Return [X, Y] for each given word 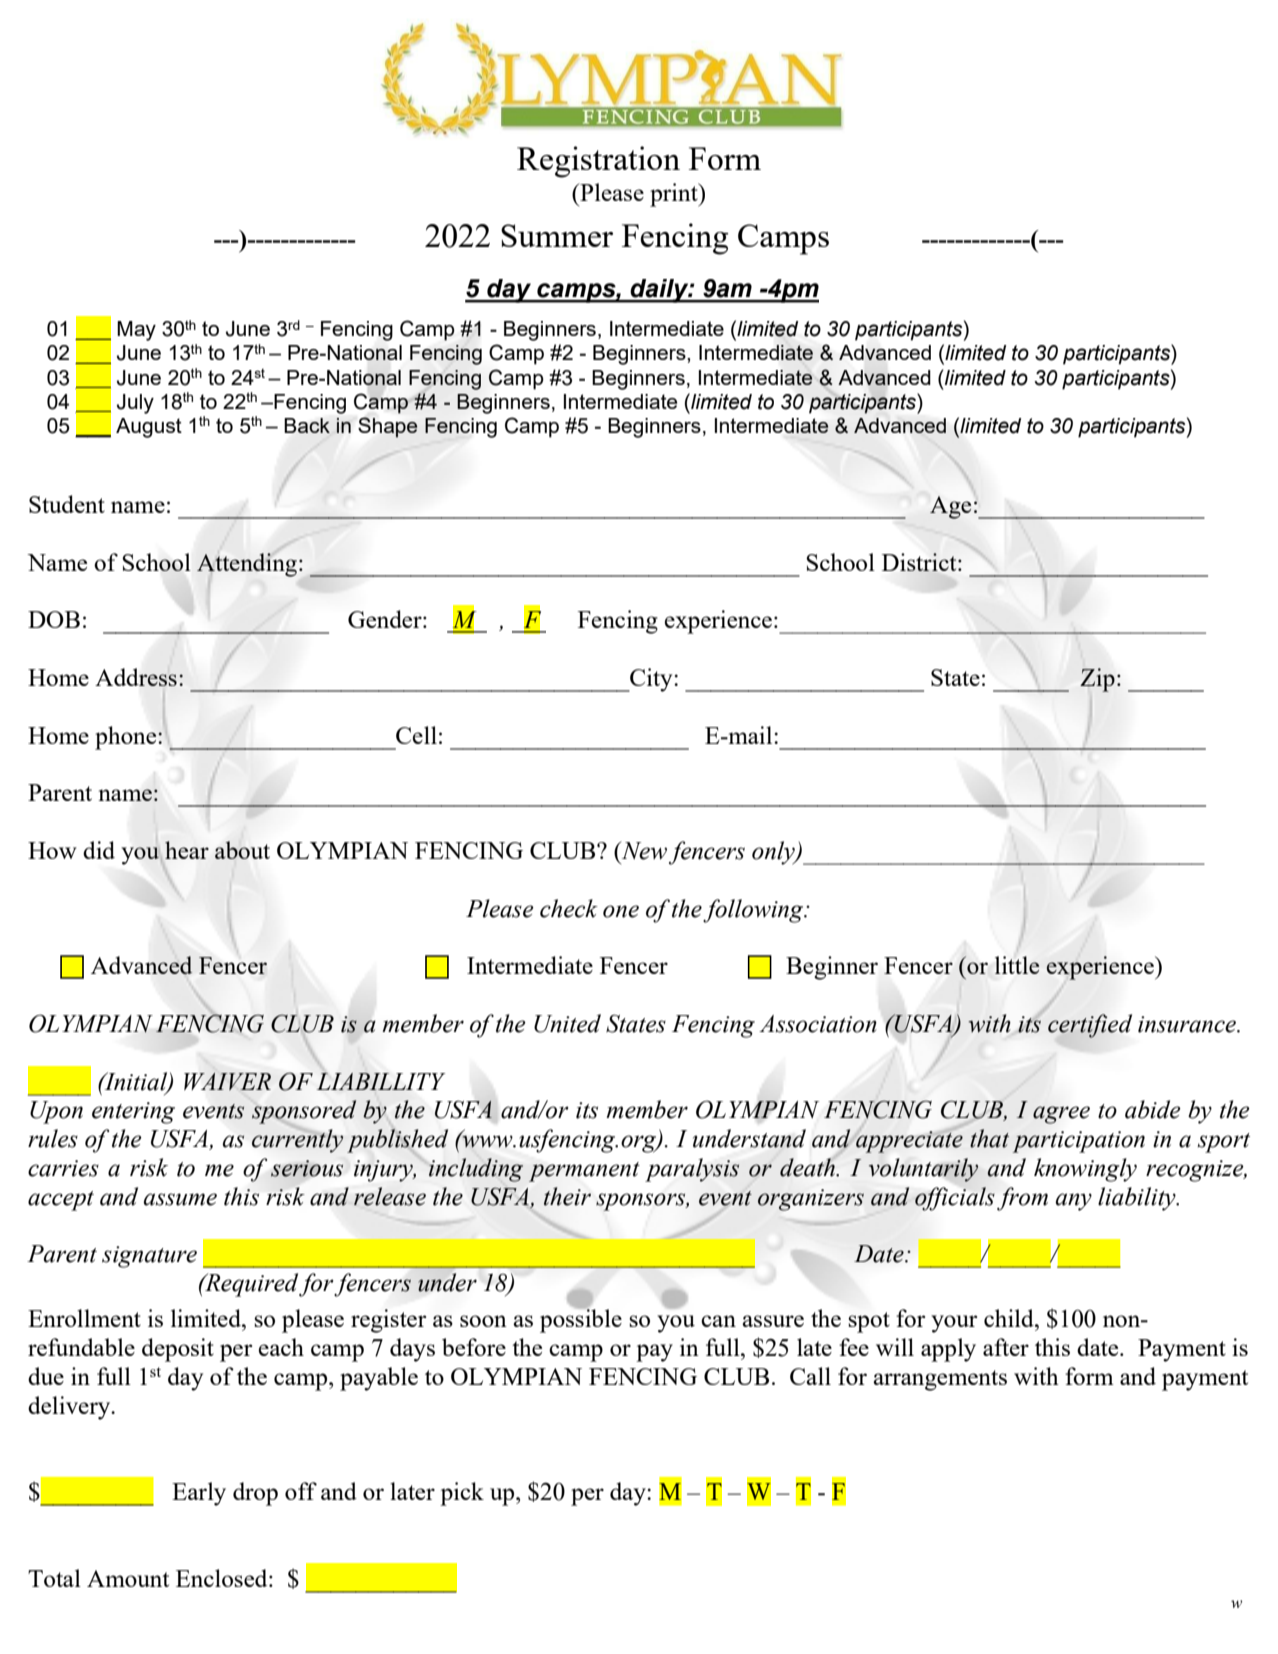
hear [187, 850]
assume [180, 1199]
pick [462, 1494]
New [643, 850]
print [675, 195]
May [136, 331]
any [1074, 1202]
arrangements [940, 1380]
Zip [1097, 680]
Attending [247, 565]
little [1017, 965]
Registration [598, 162]
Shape [387, 427]
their [567, 1196]
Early [199, 1494]
